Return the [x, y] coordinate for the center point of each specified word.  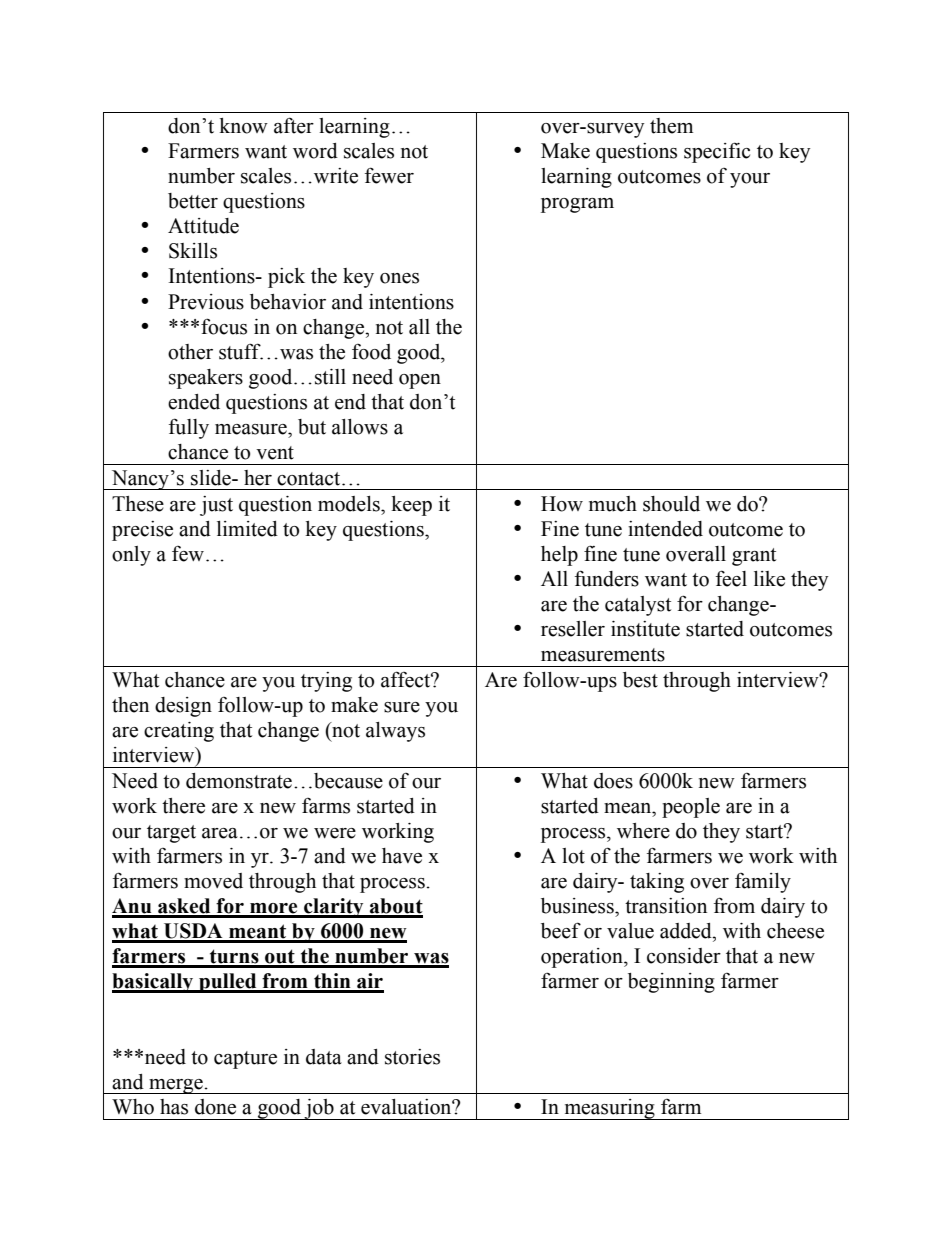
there [183, 806]
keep [411, 506]
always [395, 732]
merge [176, 1086]
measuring [609, 1109]
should [671, 504]
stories [412, 1057]
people [691, 808]
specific [717, 152]
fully [189, 428]
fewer [389, 175]
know [243, 126]
